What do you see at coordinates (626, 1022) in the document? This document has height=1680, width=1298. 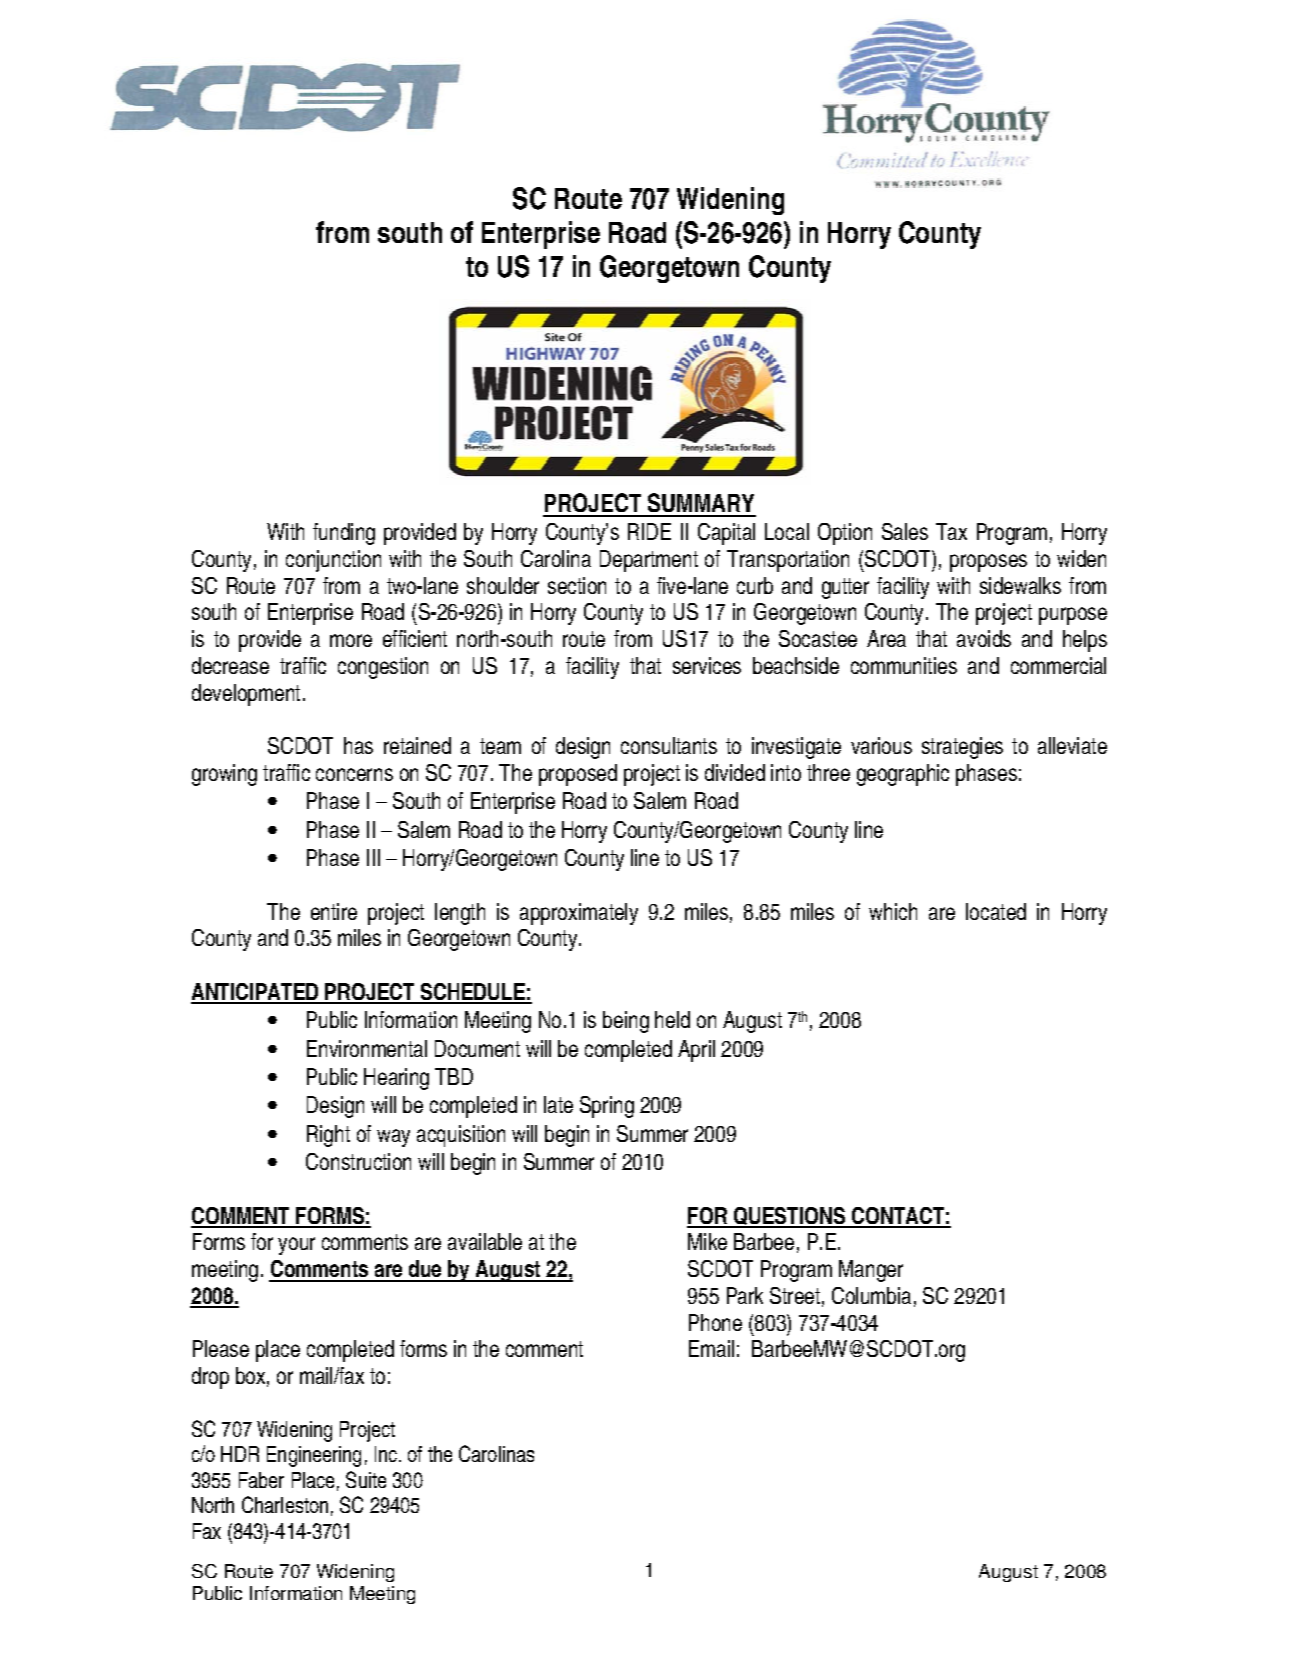 I see `being` at bounding box center [626, 1022].
